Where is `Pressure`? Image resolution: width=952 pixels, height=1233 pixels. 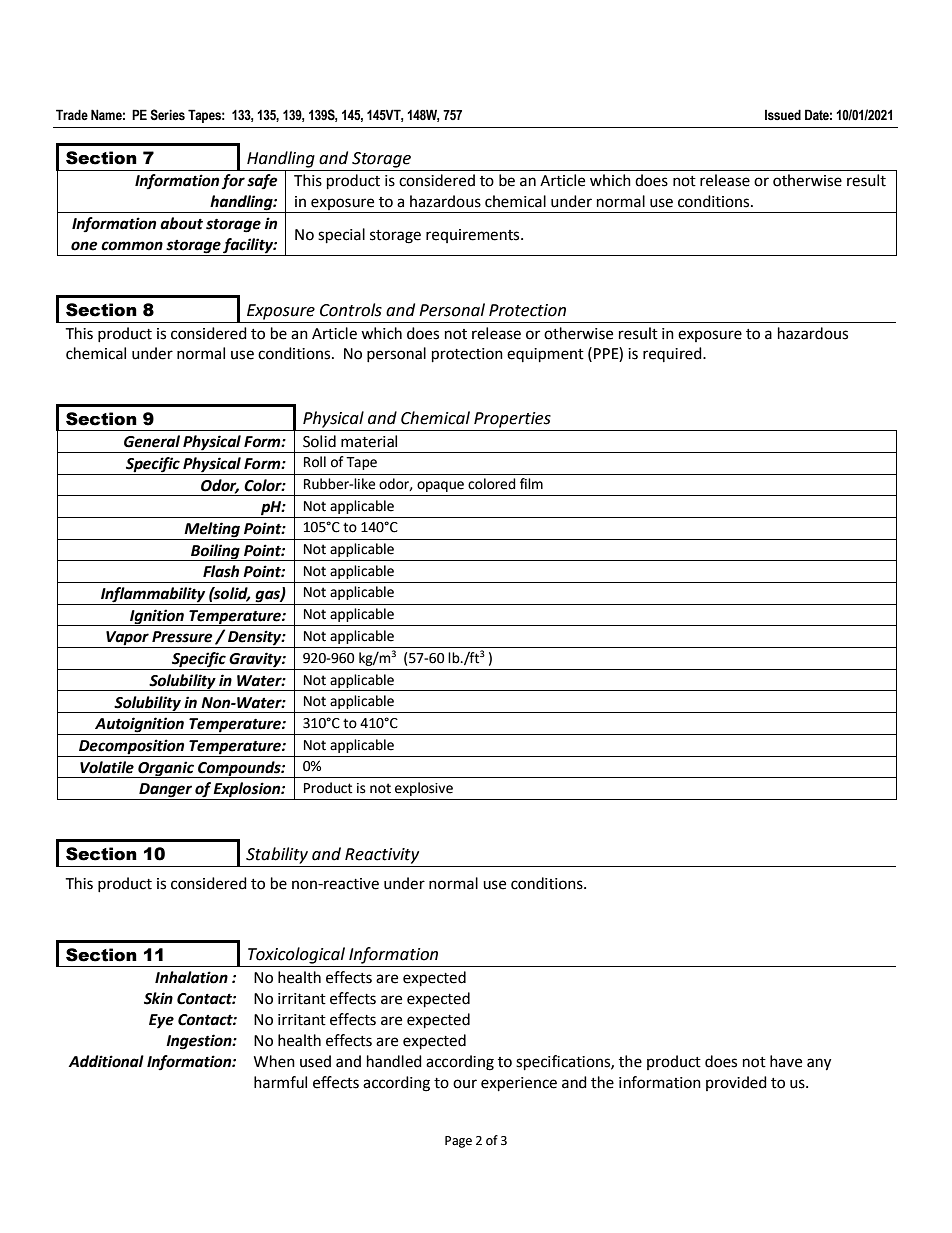 Pressure is located at coordinates (182, 637).
